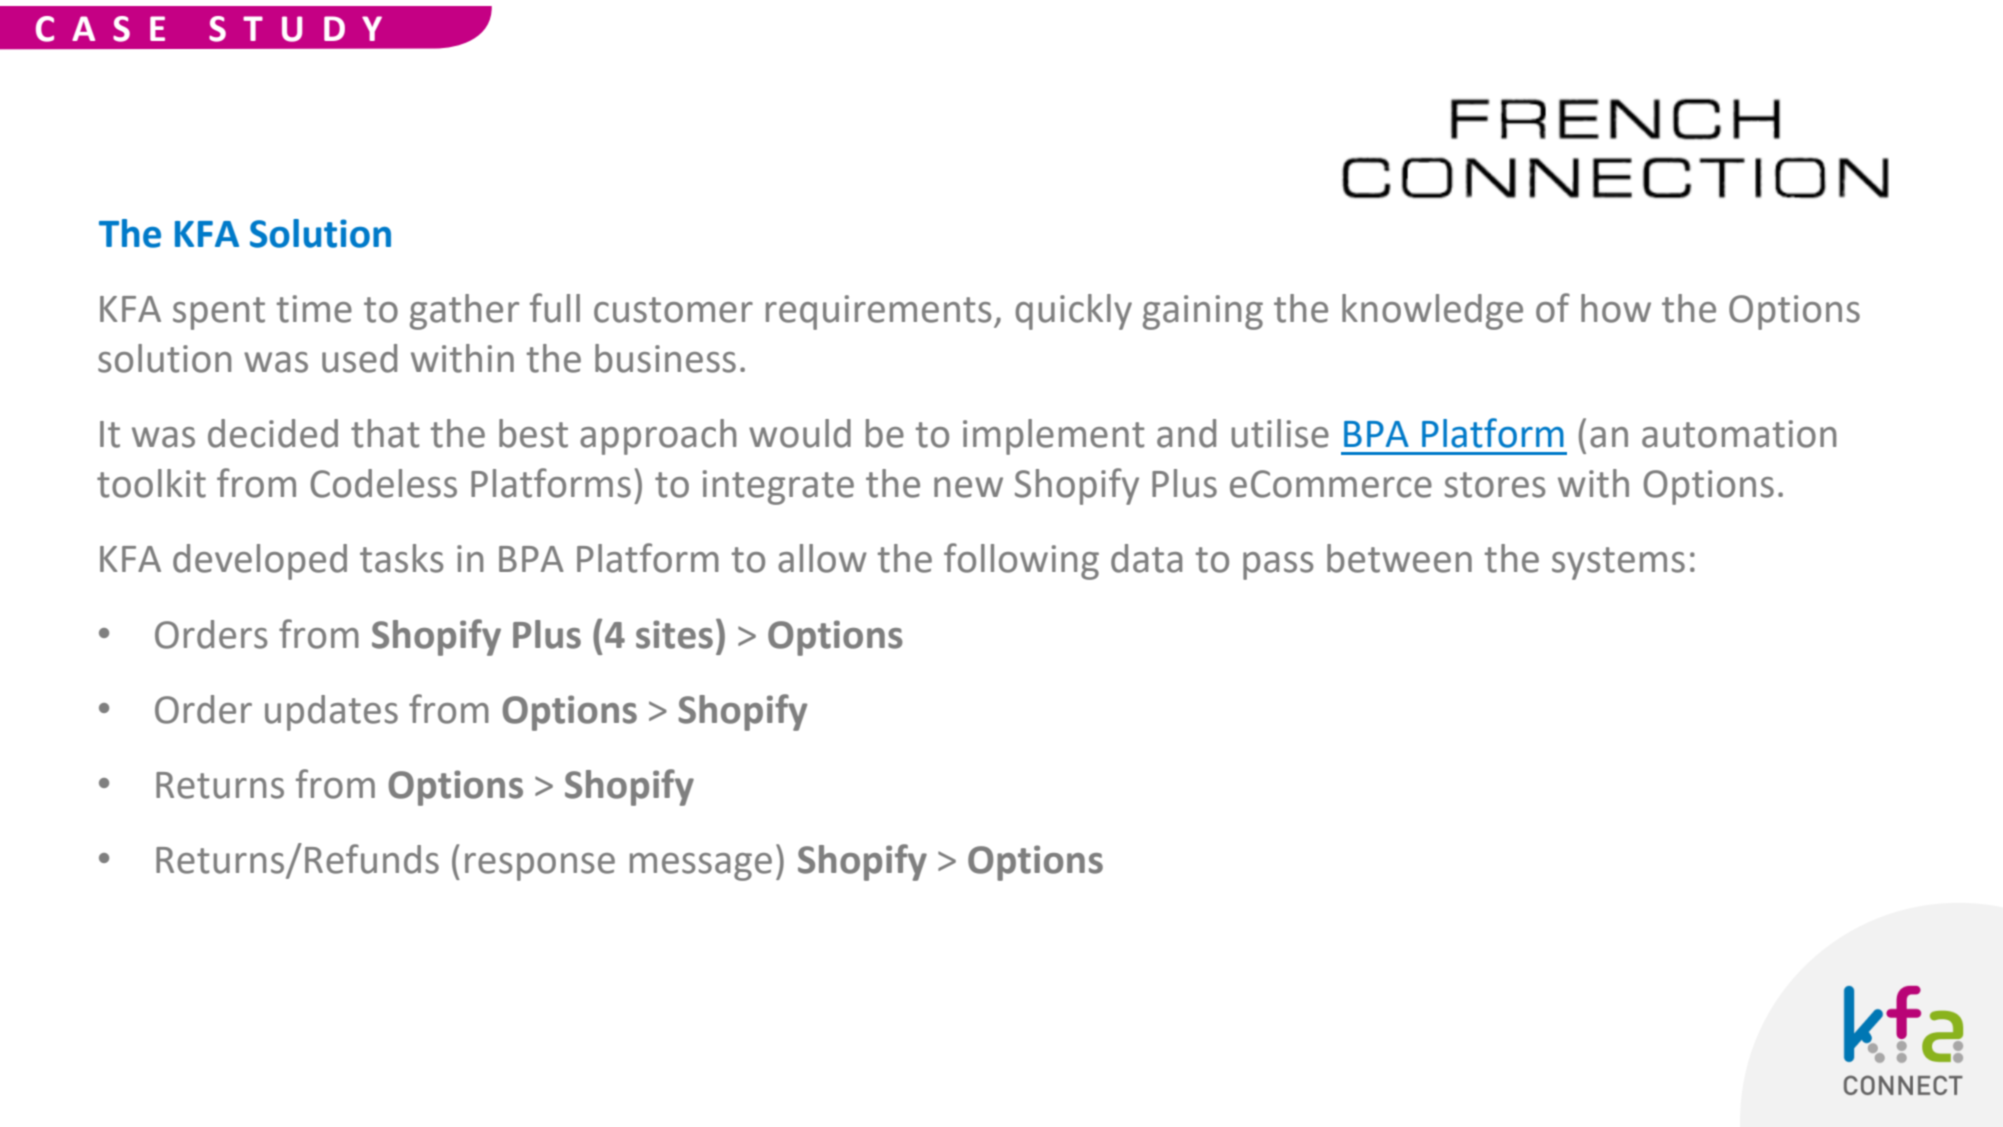 The image size is (2003, 1127). What do you see at coordinates (314, 309) in the page?
I see `time` at bounding box center [314, 309].
